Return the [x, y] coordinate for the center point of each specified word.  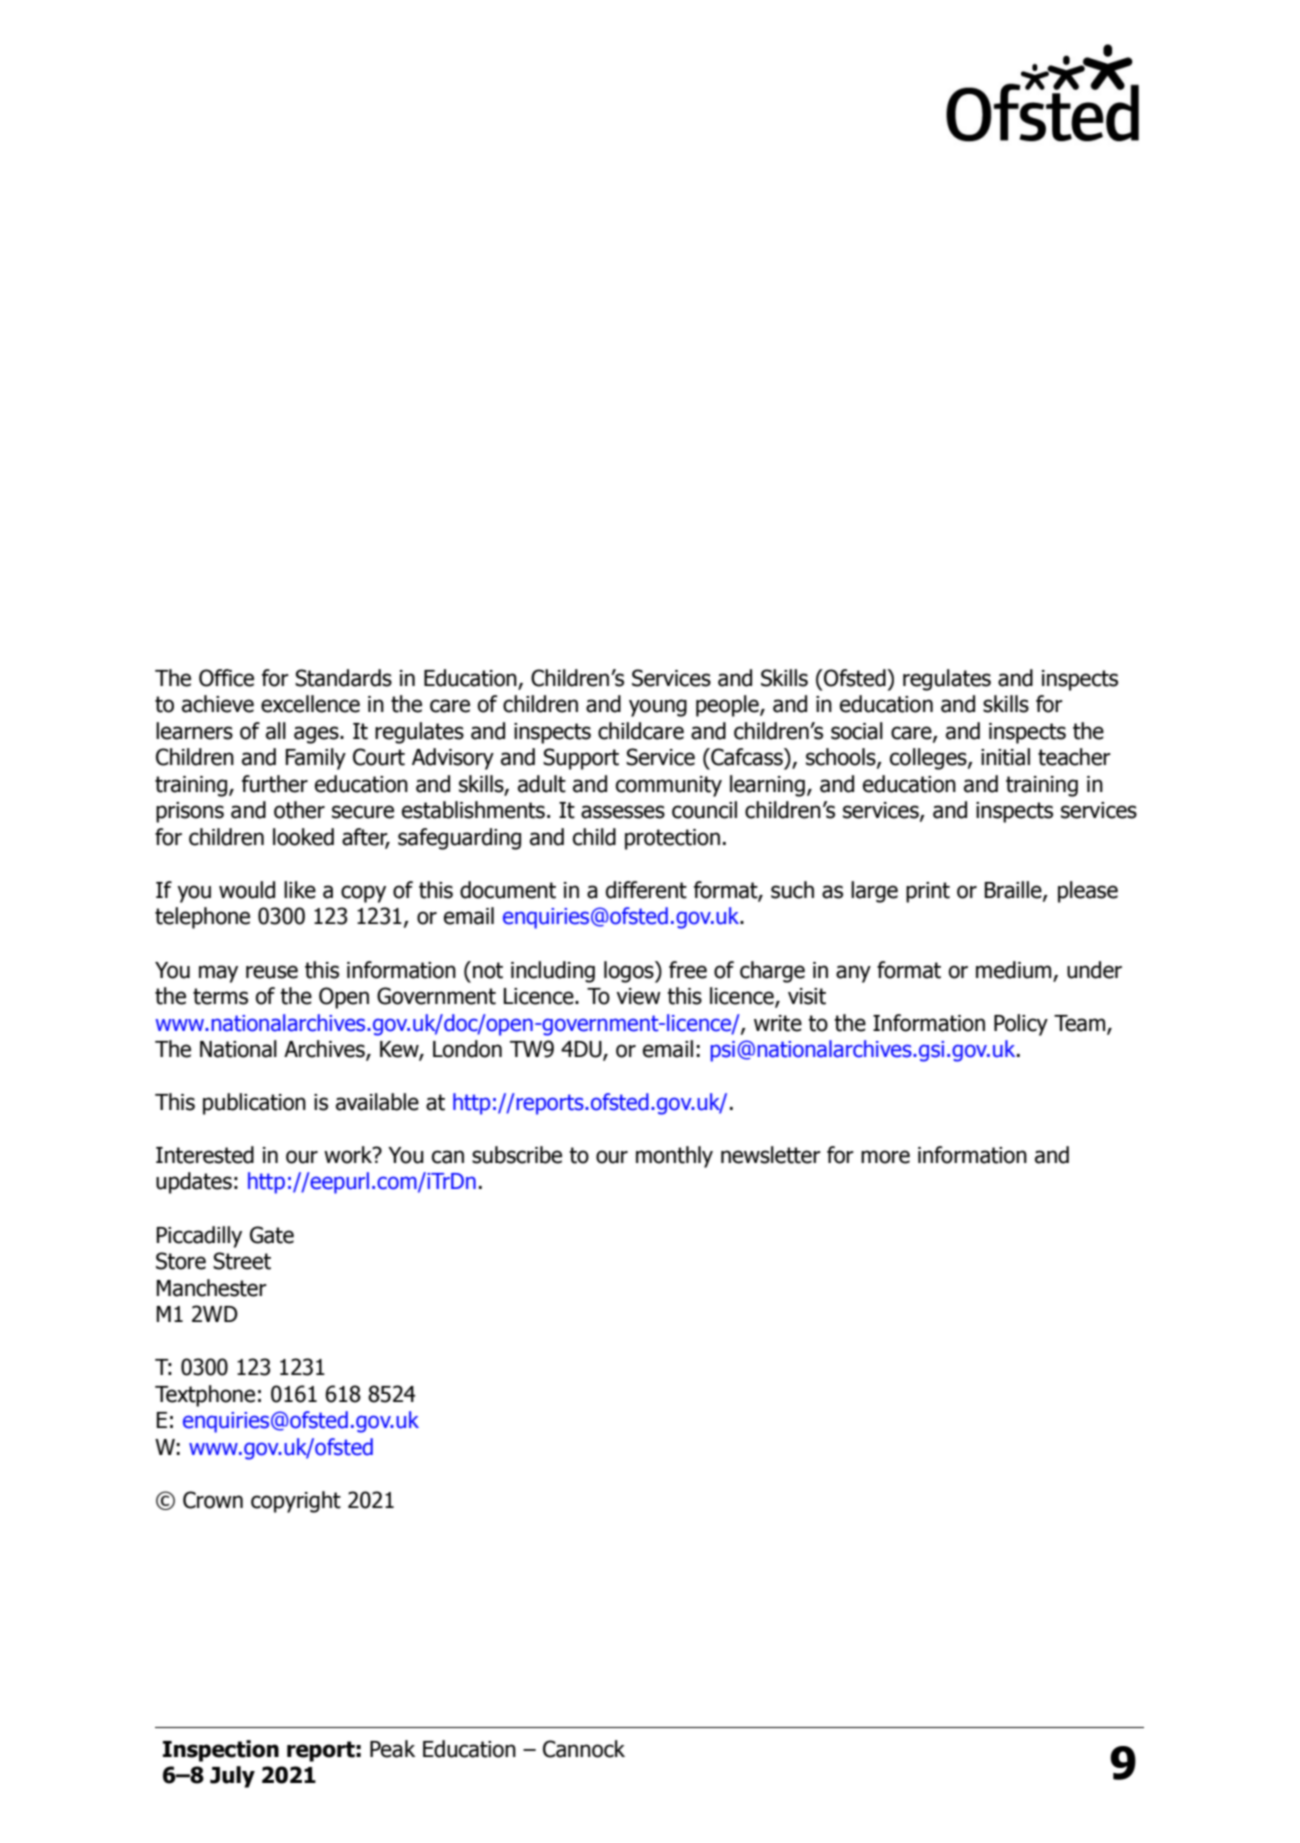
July [232, 1777]
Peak [392, 1749]
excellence [310, 704]
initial [1005, 757]
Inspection [221, 1751]
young [658, 708]
